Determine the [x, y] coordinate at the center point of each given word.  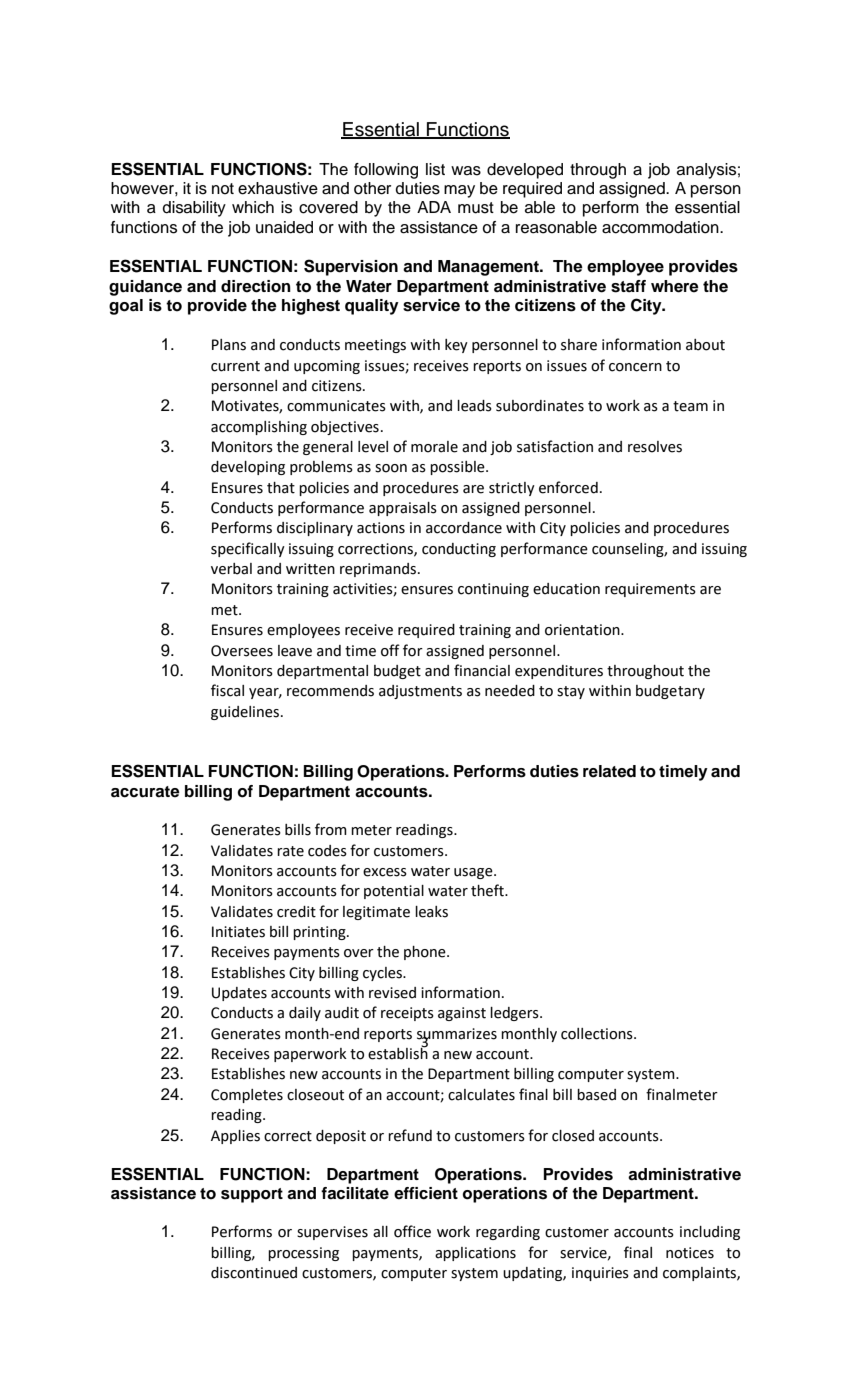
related [609, 771]
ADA [434, 207]
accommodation [661, 227]
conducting [459, 550]
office [412, 1231]
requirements [650, 590]
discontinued [254, 1273]
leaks [431, 912]
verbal [231, 569]
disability [194, 209]
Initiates [238, 932]
